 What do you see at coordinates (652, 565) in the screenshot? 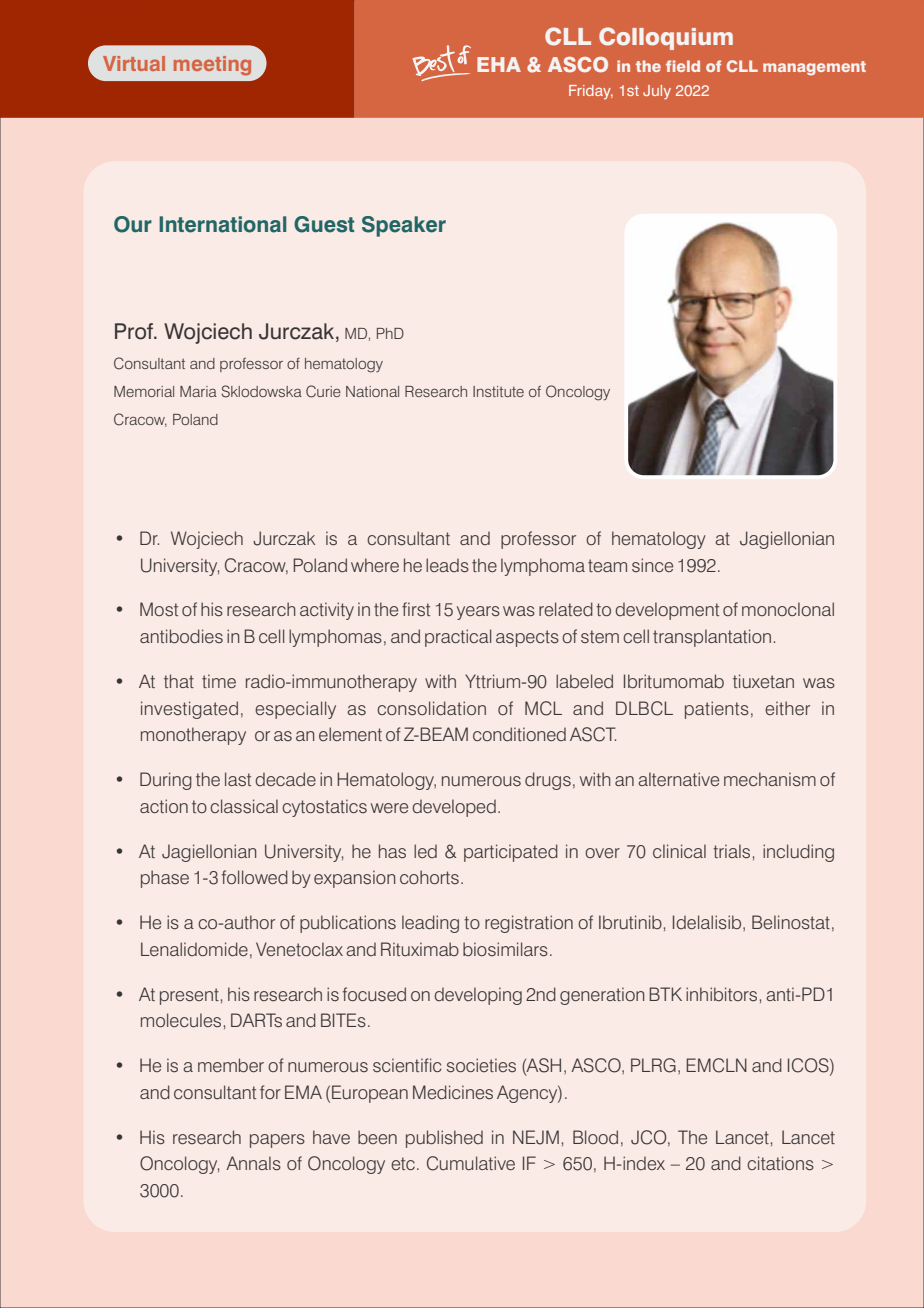
I see `since` at bounding box center [652, 565].
